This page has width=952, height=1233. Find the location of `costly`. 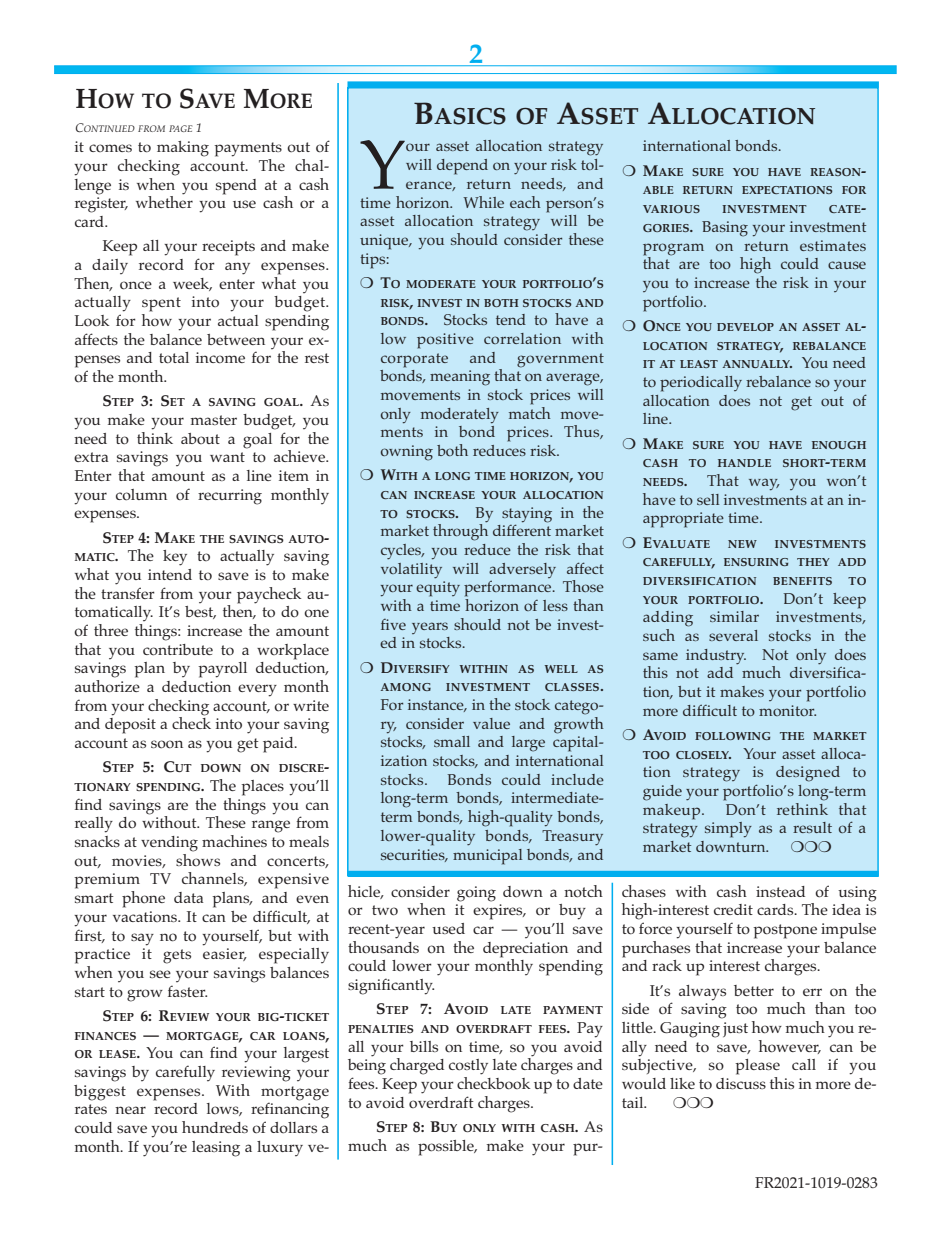

costly is located at coordinates (468, 1067).
